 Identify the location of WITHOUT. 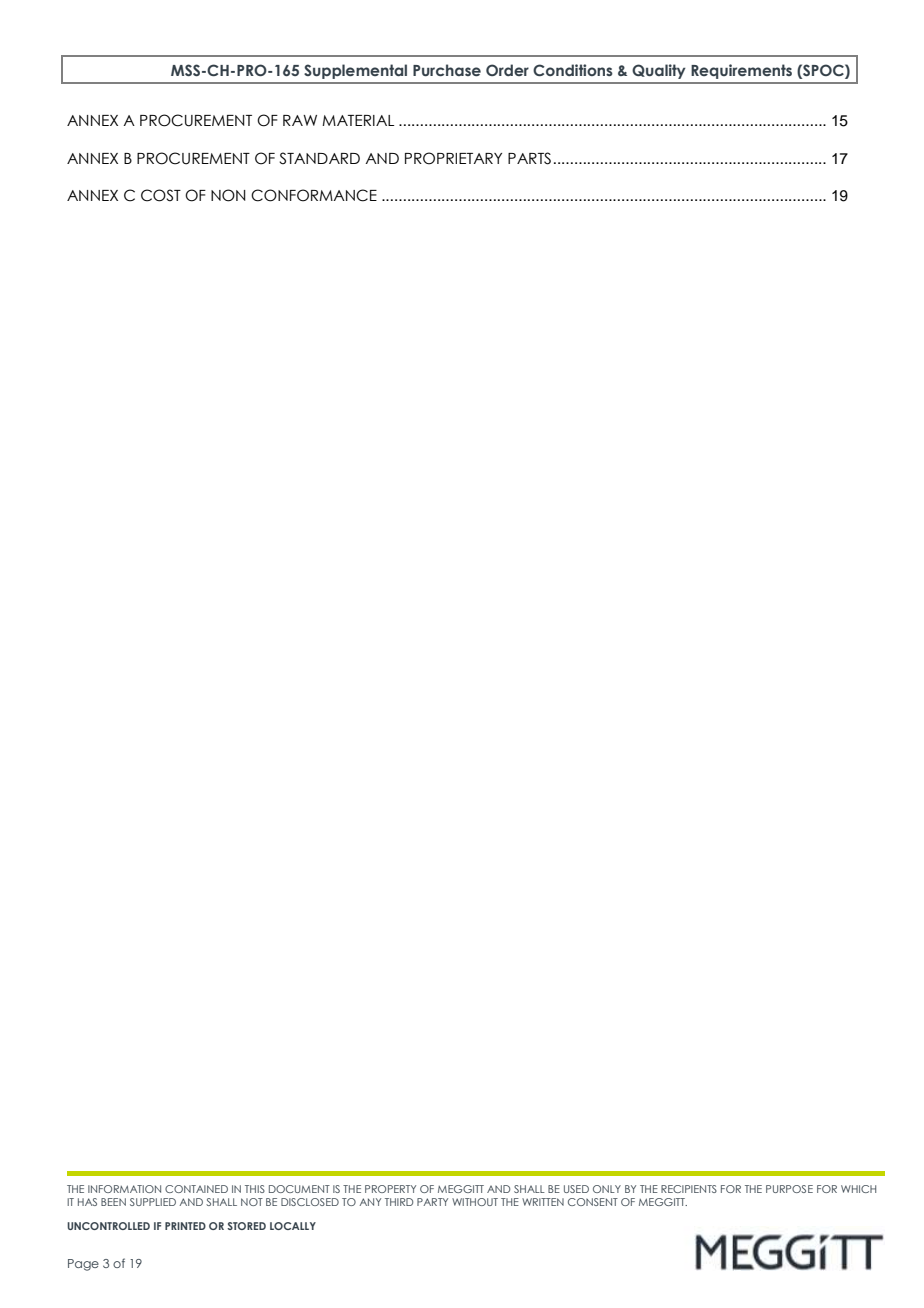
(475, 1202).
